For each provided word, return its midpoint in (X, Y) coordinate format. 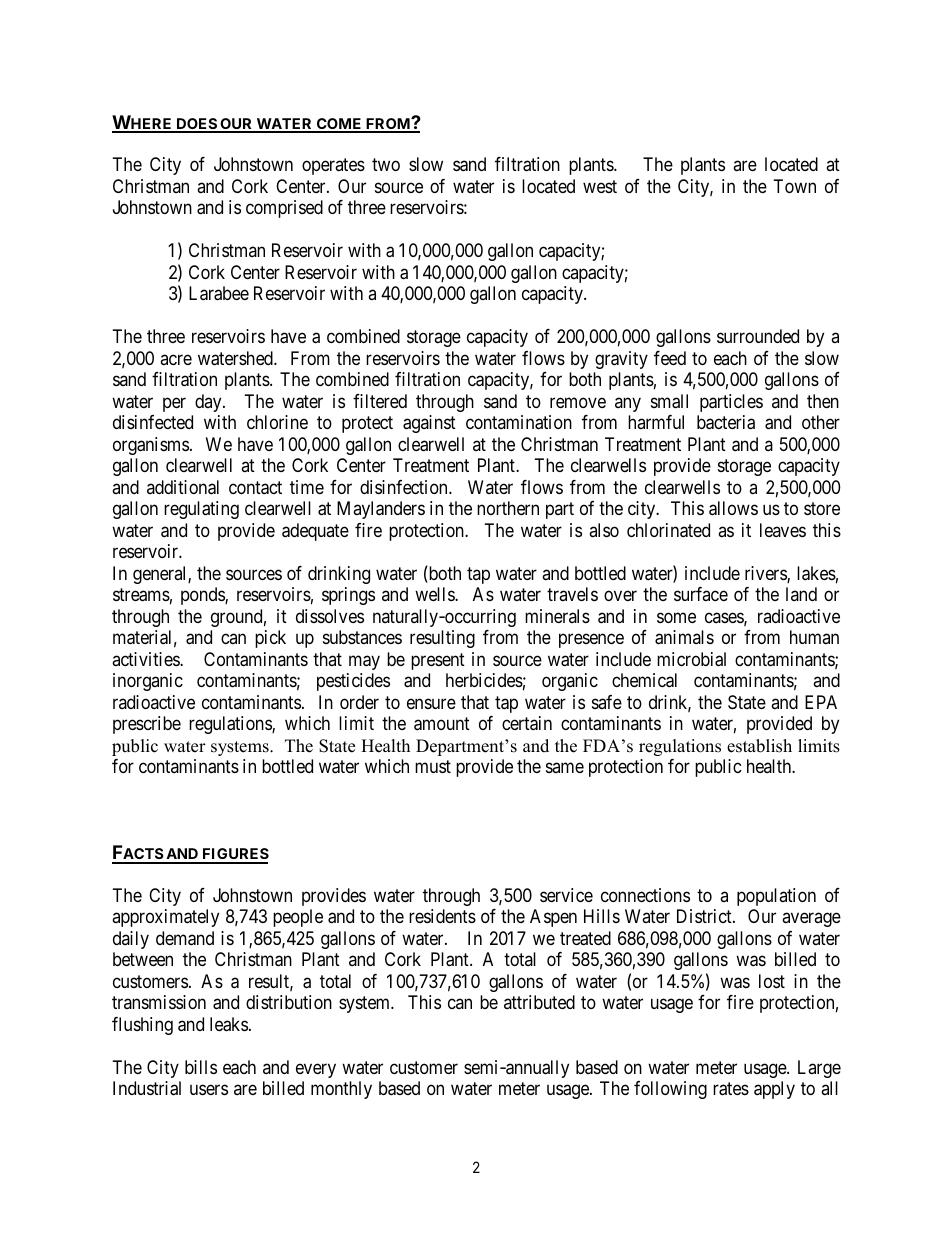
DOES (196, 125)
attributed (539, 1002)
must (433, 766)
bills (201, 1067)
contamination (519, 422)
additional (183, 487)
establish (759, 746)
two (386, 165)
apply (774, 1090)
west (600, 186)
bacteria (726, 422)
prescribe (147, 725)
